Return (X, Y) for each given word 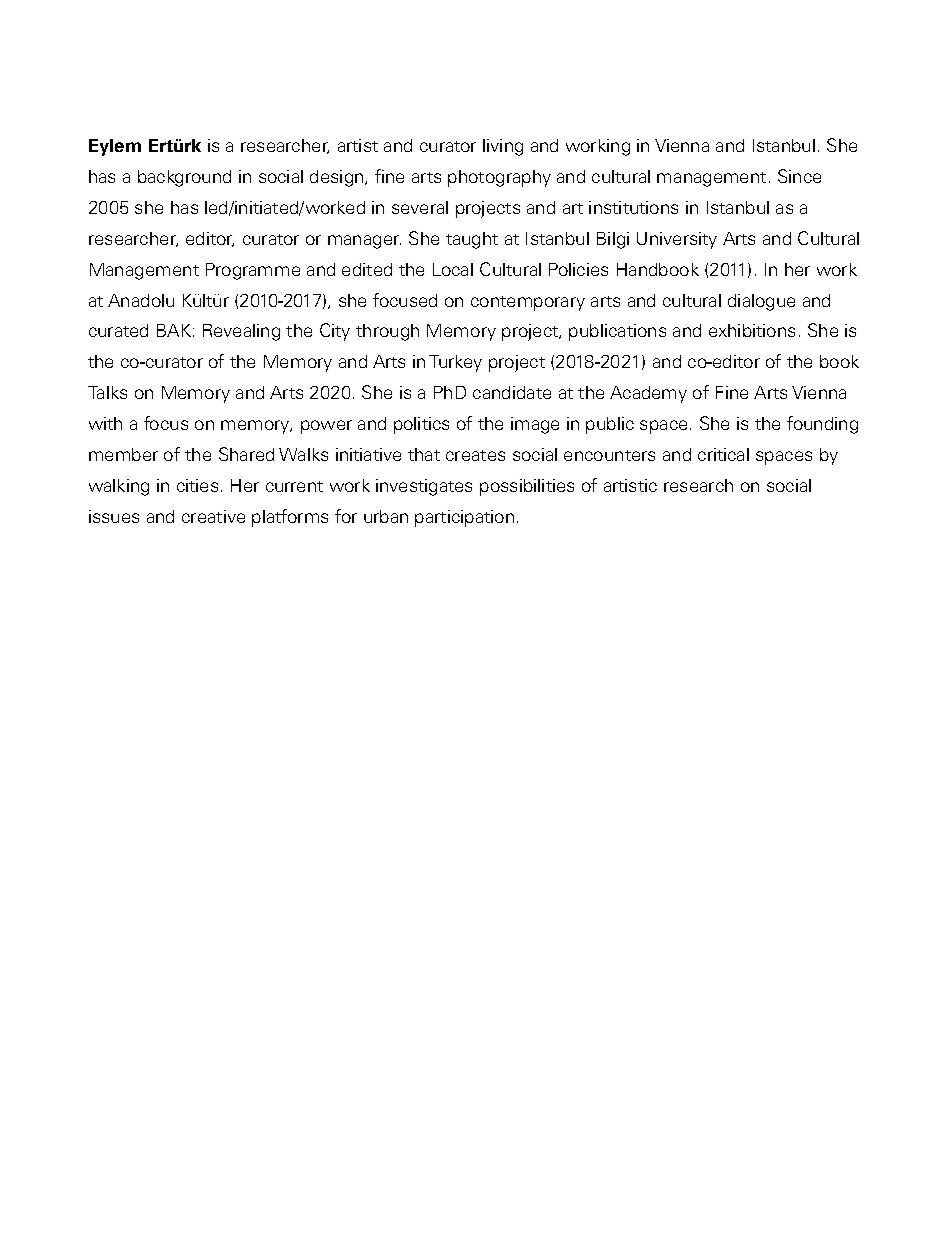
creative (213, 516)
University (677, 240)
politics (421, 425)
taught (472, 240)
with (105, 423)
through (387, 332)
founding (822, 425)
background (184, 178)
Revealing (241, 332)
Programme (253, 271)
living (503, 147)
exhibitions (752, 330)
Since (799, 176)
